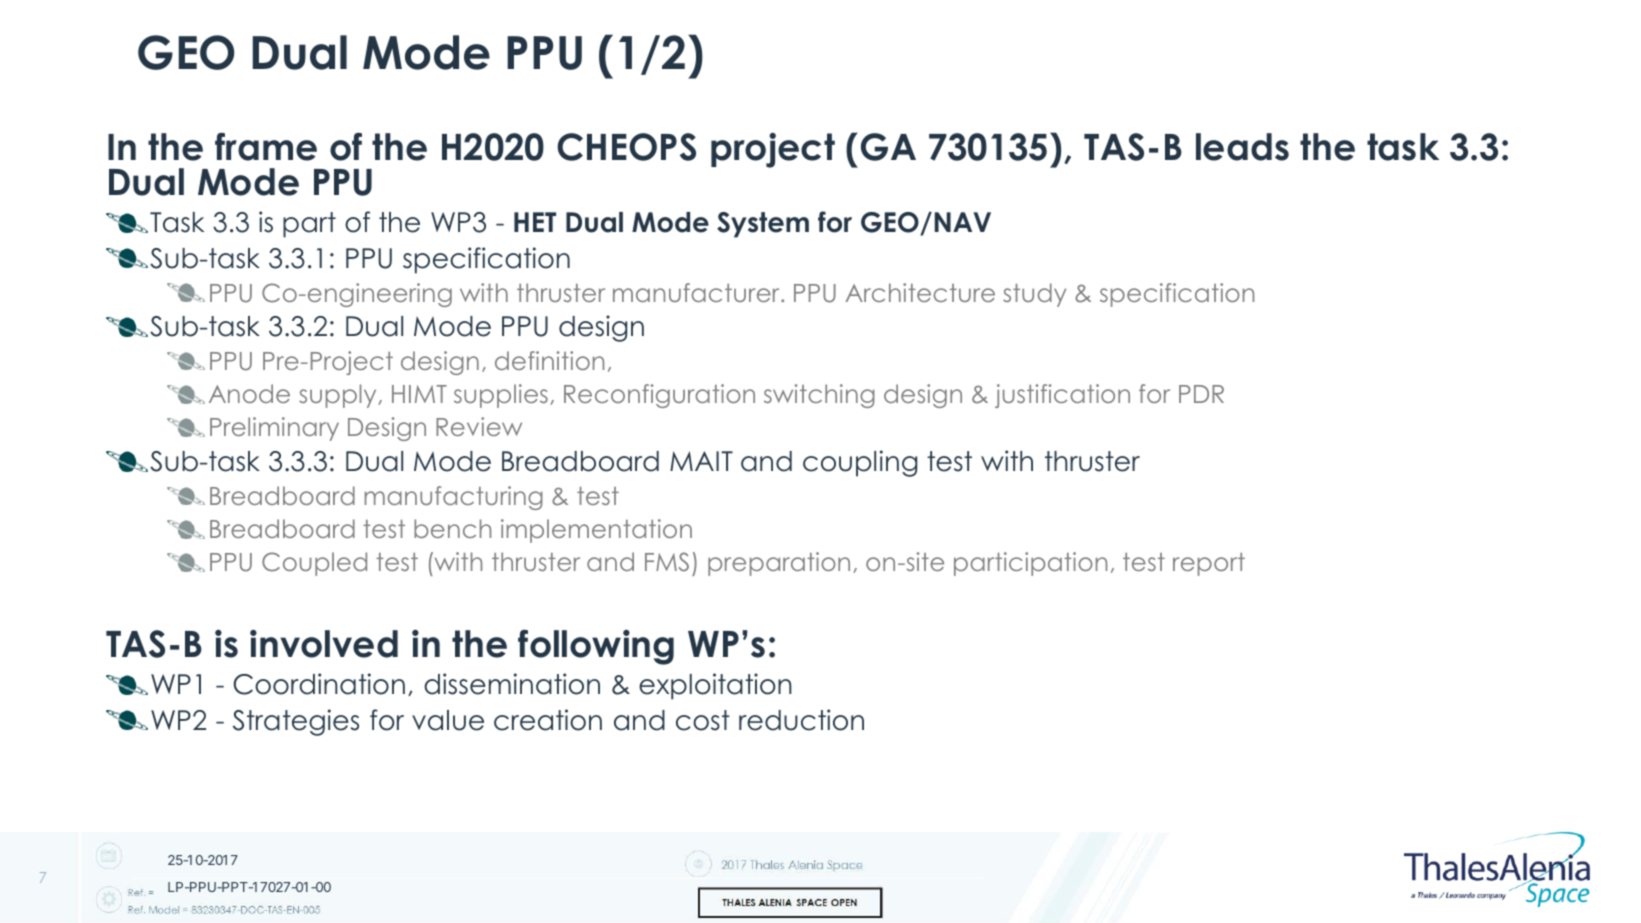  I want to click on justification, so click(1062, 396).
